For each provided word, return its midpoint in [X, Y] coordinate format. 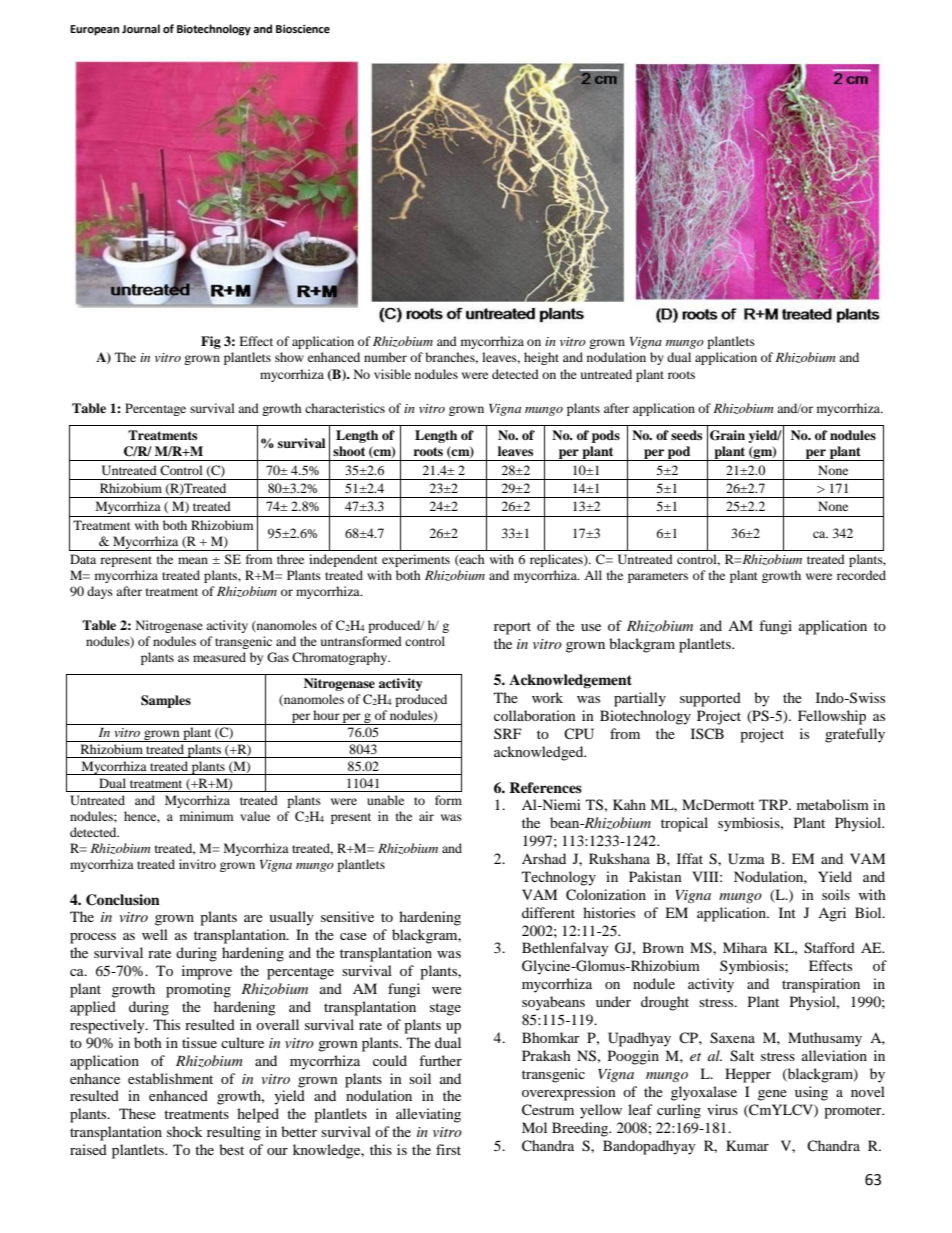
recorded [861, 575]
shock [184, 1131]
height [541, 358]
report [512, 628]
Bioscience [303, 29]
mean [193, 560]
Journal [141, 29]
